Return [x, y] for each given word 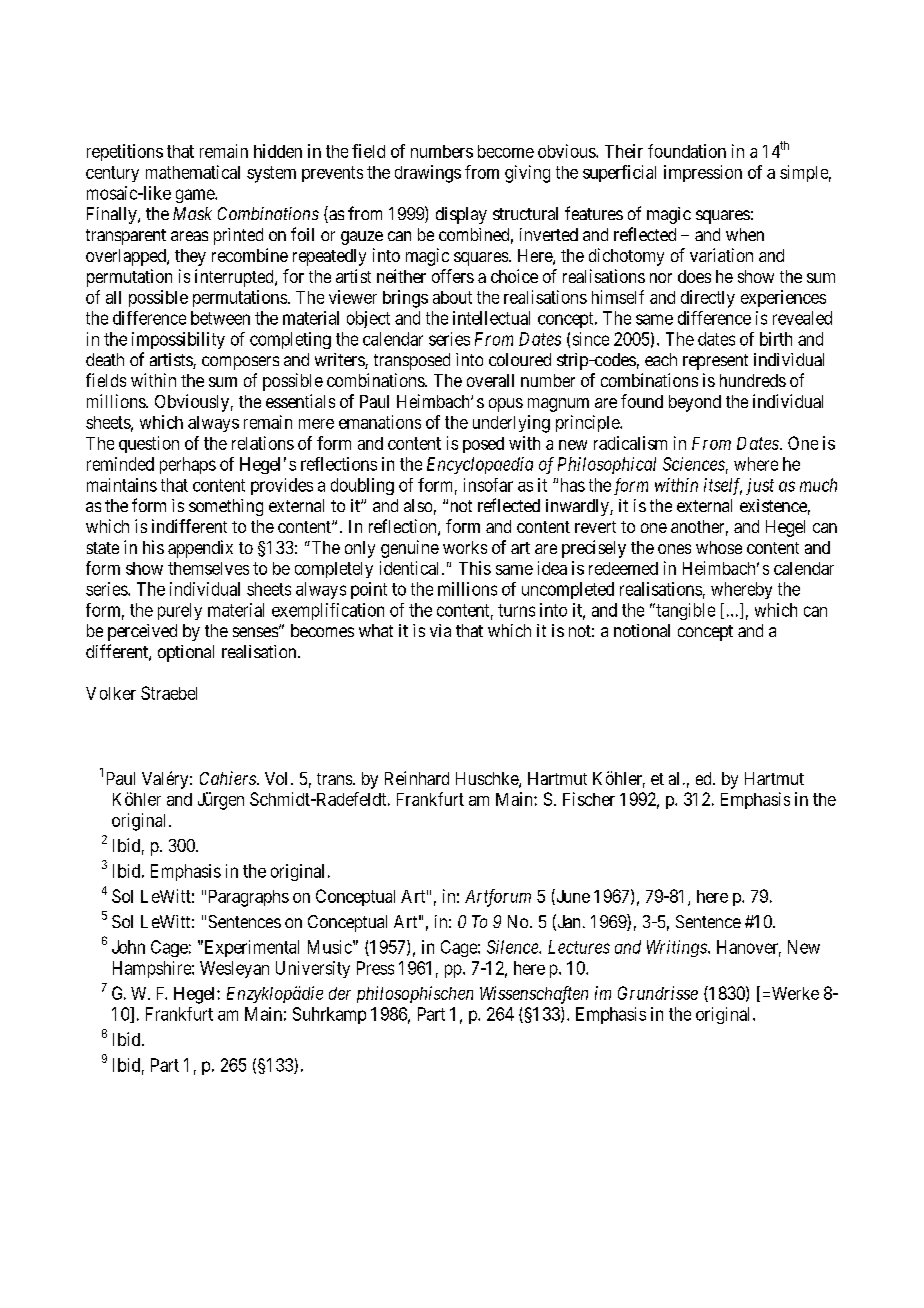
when [745, 234]
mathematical [193, 172]
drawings [428, 174]
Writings [678, 948]
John [128, 947]
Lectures [579, 947]
